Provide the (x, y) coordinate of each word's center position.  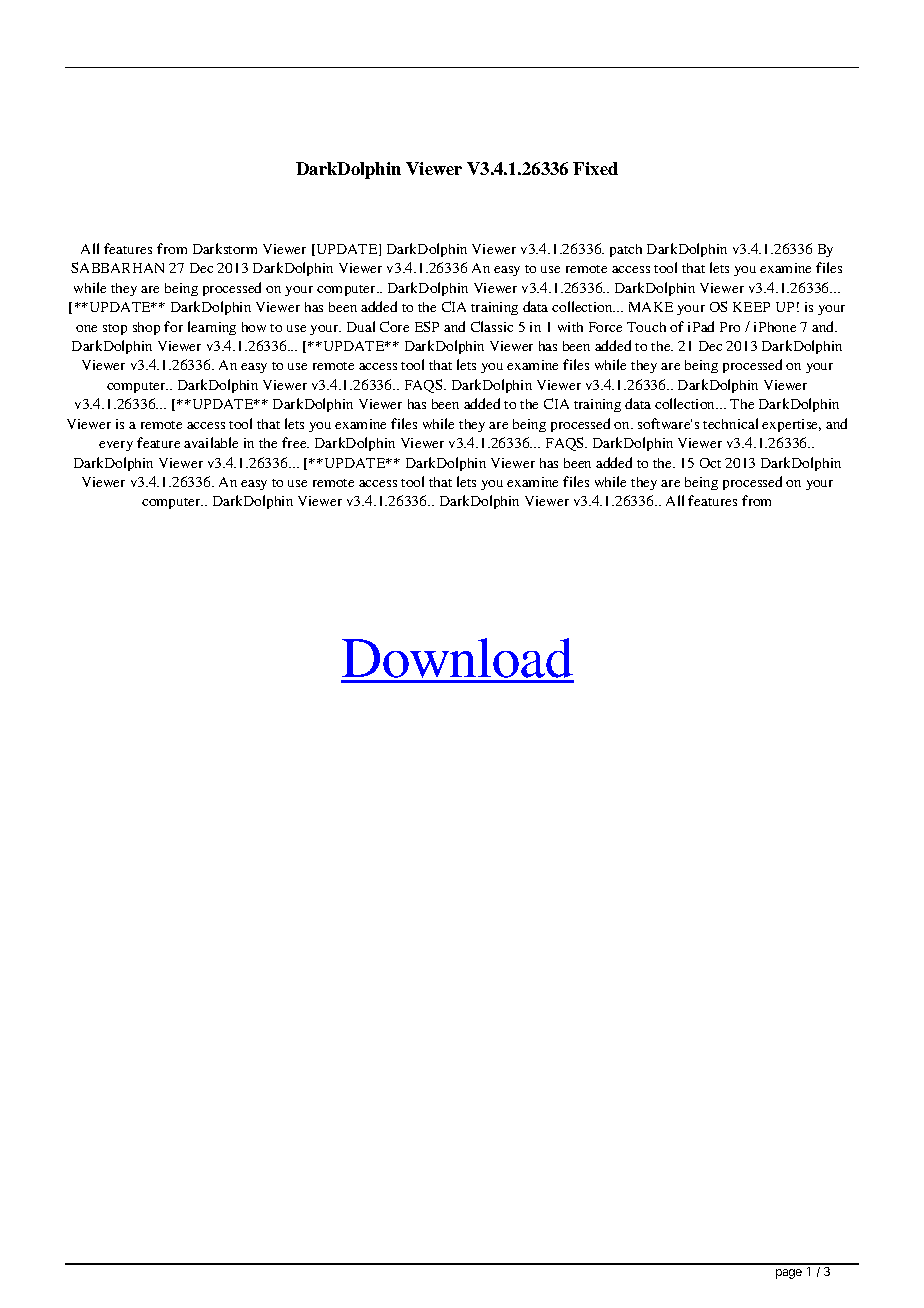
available (211, 442)
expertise (791, 425)
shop (146, 328)
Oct (710, 463)
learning (212, 328)
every (116, 446)
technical (730, 423)
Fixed (595, 168)
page (789, 1274)
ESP (427, 326)
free (295, 442)
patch (626, 250)
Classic (492, 326)
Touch (646, 327)
